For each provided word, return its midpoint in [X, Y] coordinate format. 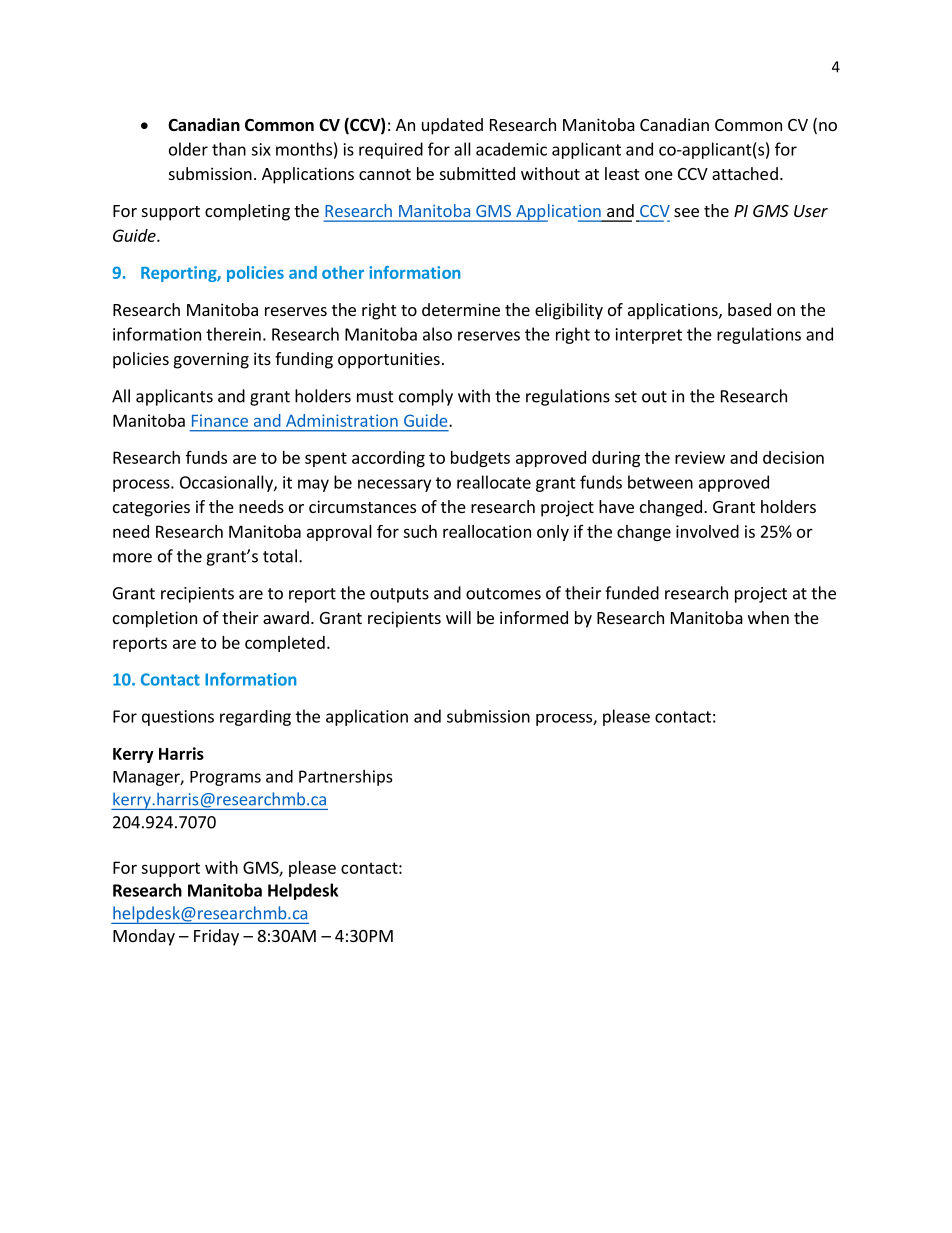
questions [178, 718]
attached [745, 173]
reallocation [487, 531]
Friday [216, 937]
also [437, 334]
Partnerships [345, 778]
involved [707, 531]
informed [534, 617]
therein [233, 334]
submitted [477, 173]
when [768, 617]
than [229, 149]
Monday [144, 937]
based [749, 309]
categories [151, 508]
